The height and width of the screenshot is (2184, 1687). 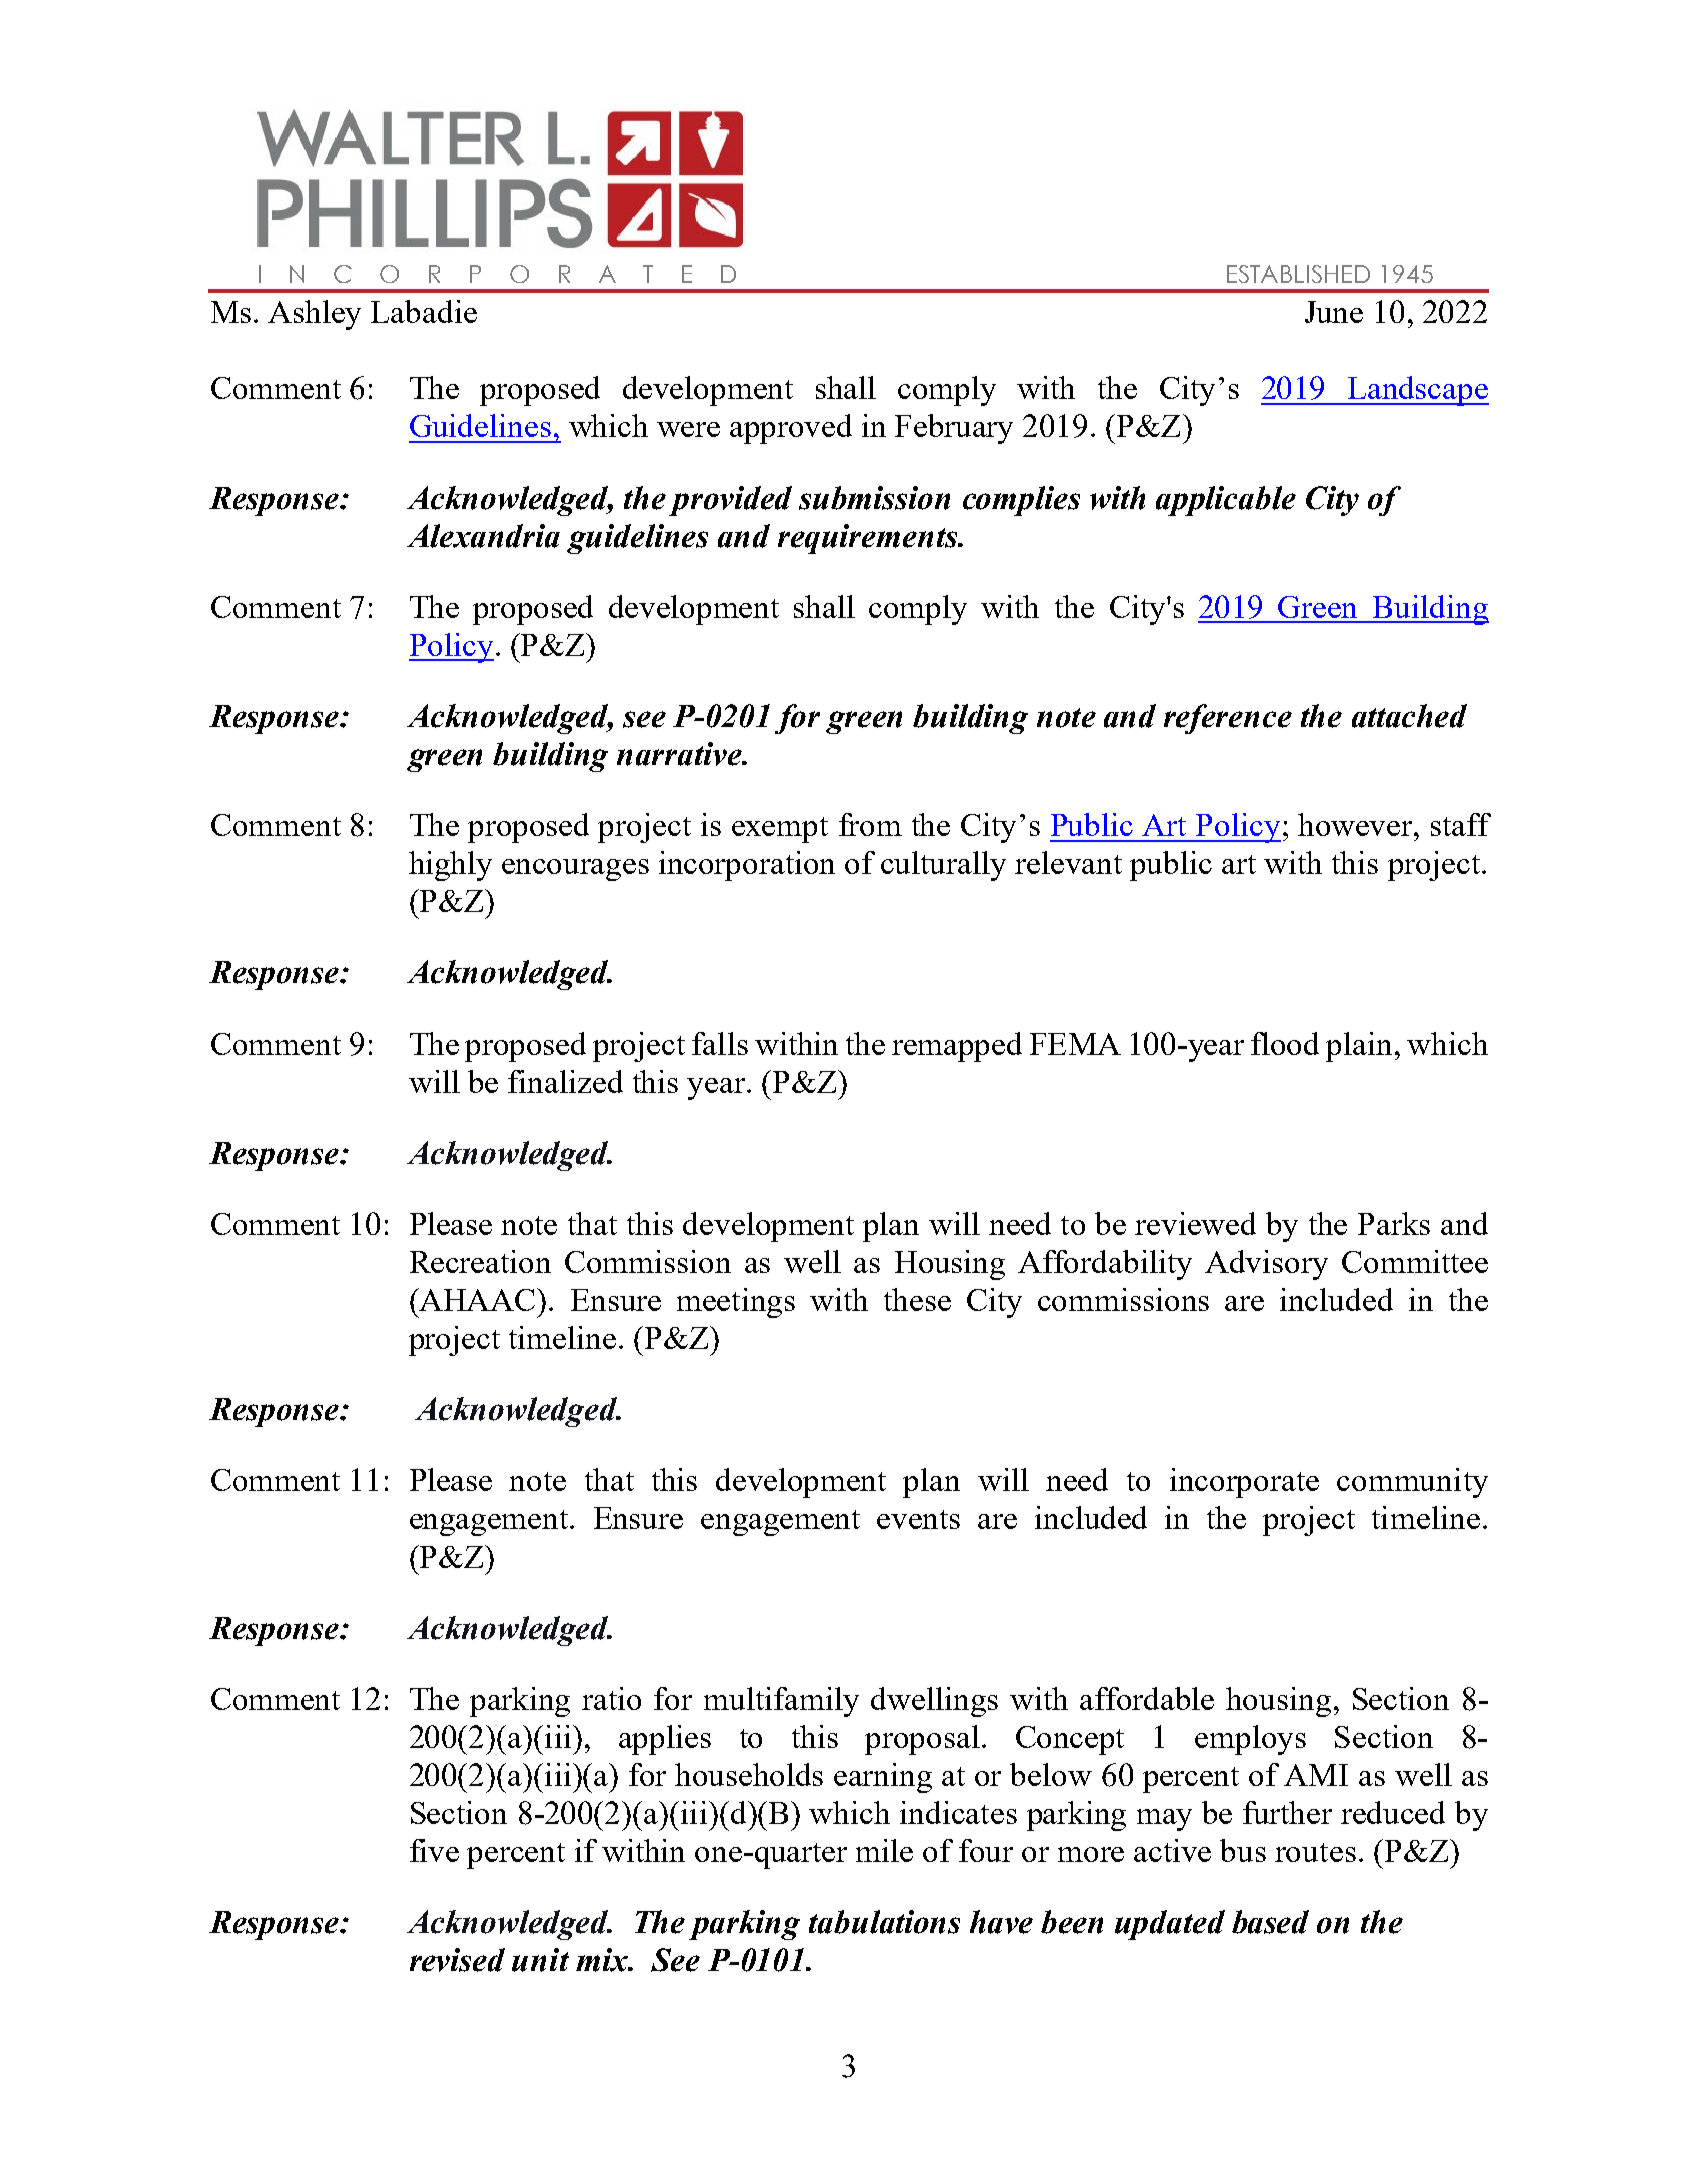 I want to click on events, so click(x=918, y=1519).
